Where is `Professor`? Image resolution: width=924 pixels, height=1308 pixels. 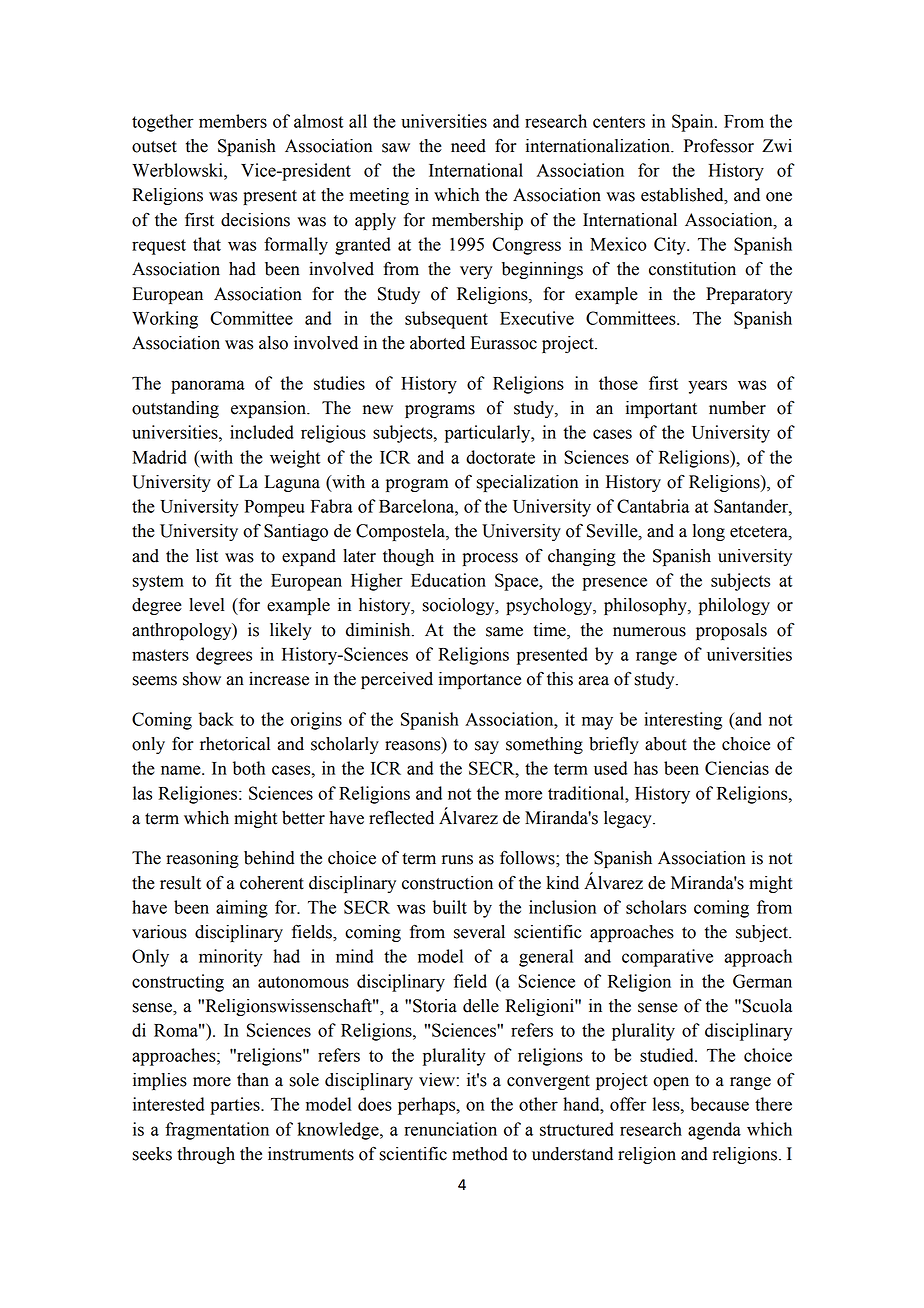
Professor is located at coordinates (719, 145).
